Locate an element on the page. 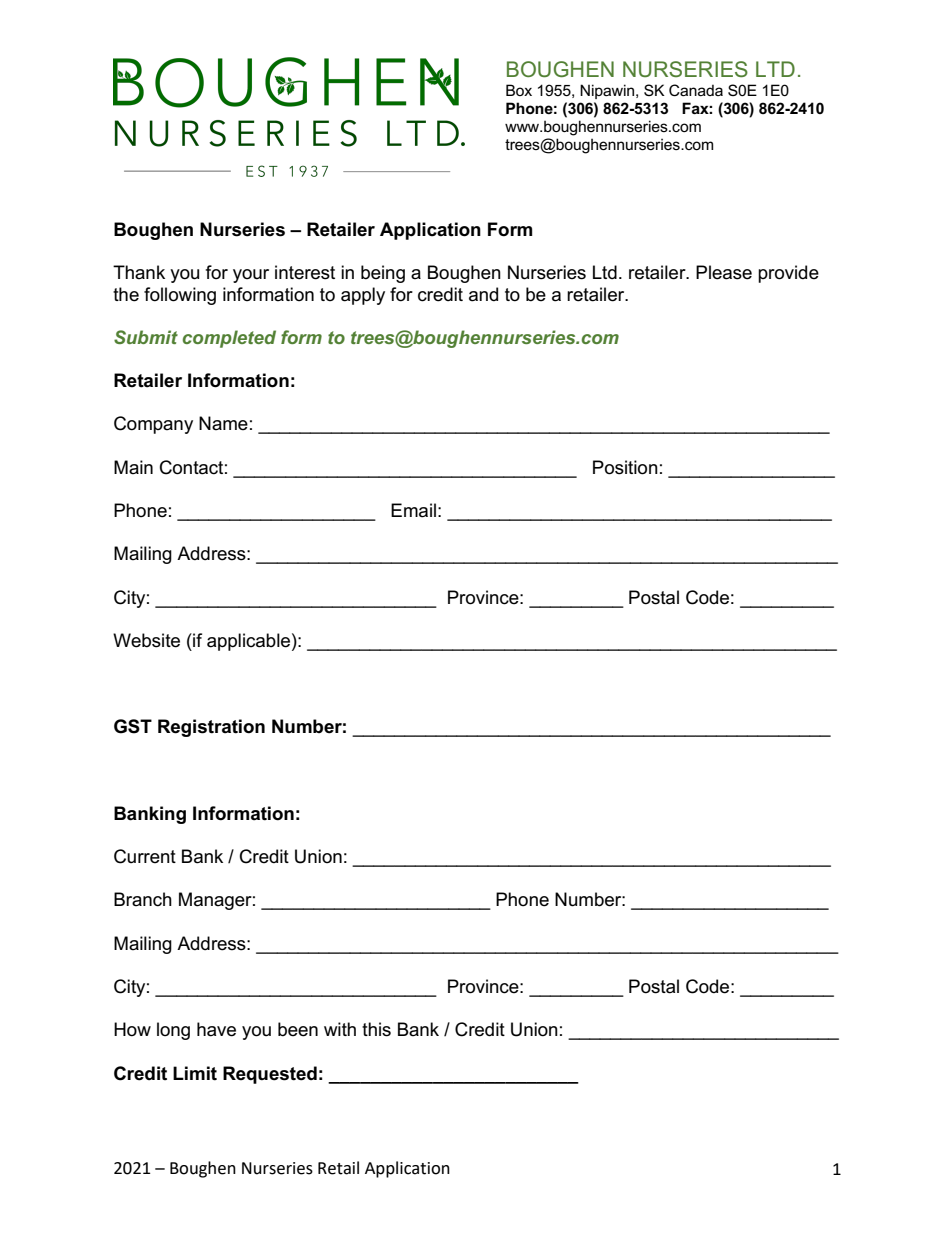 The image size is (952, 1233). Email is located at coordinates (413, 510).
